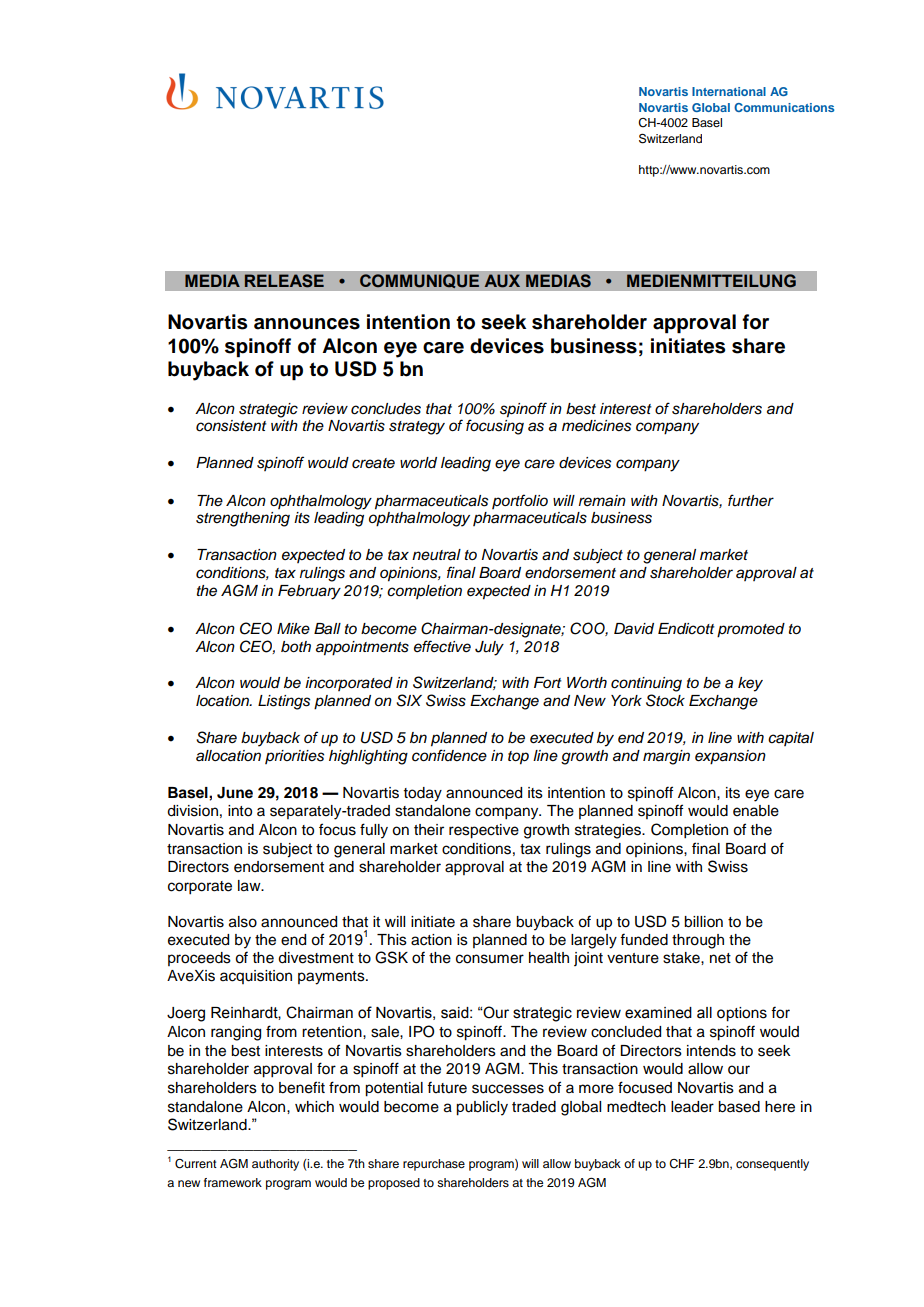 This document has width=924, height=1307. I want to click on RELEASE, so click(284, 281).
